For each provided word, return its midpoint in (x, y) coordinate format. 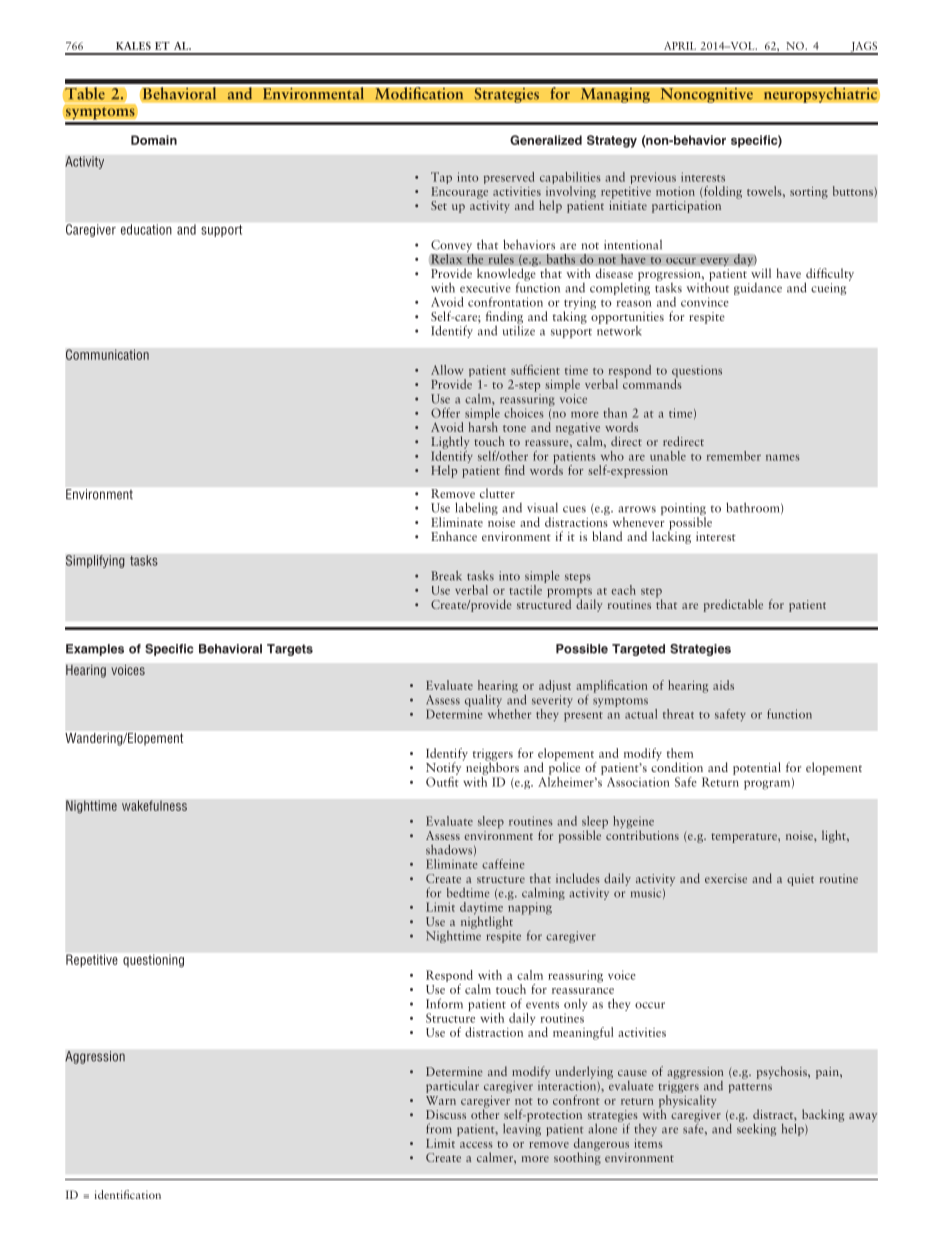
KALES (133, 46)
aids (723, 685)
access (476, 1145)
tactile (525, 590)
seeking (756, 1128)
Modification (419, 93)
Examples (95, 650)
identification (128, 1194)
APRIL (680, 46)
